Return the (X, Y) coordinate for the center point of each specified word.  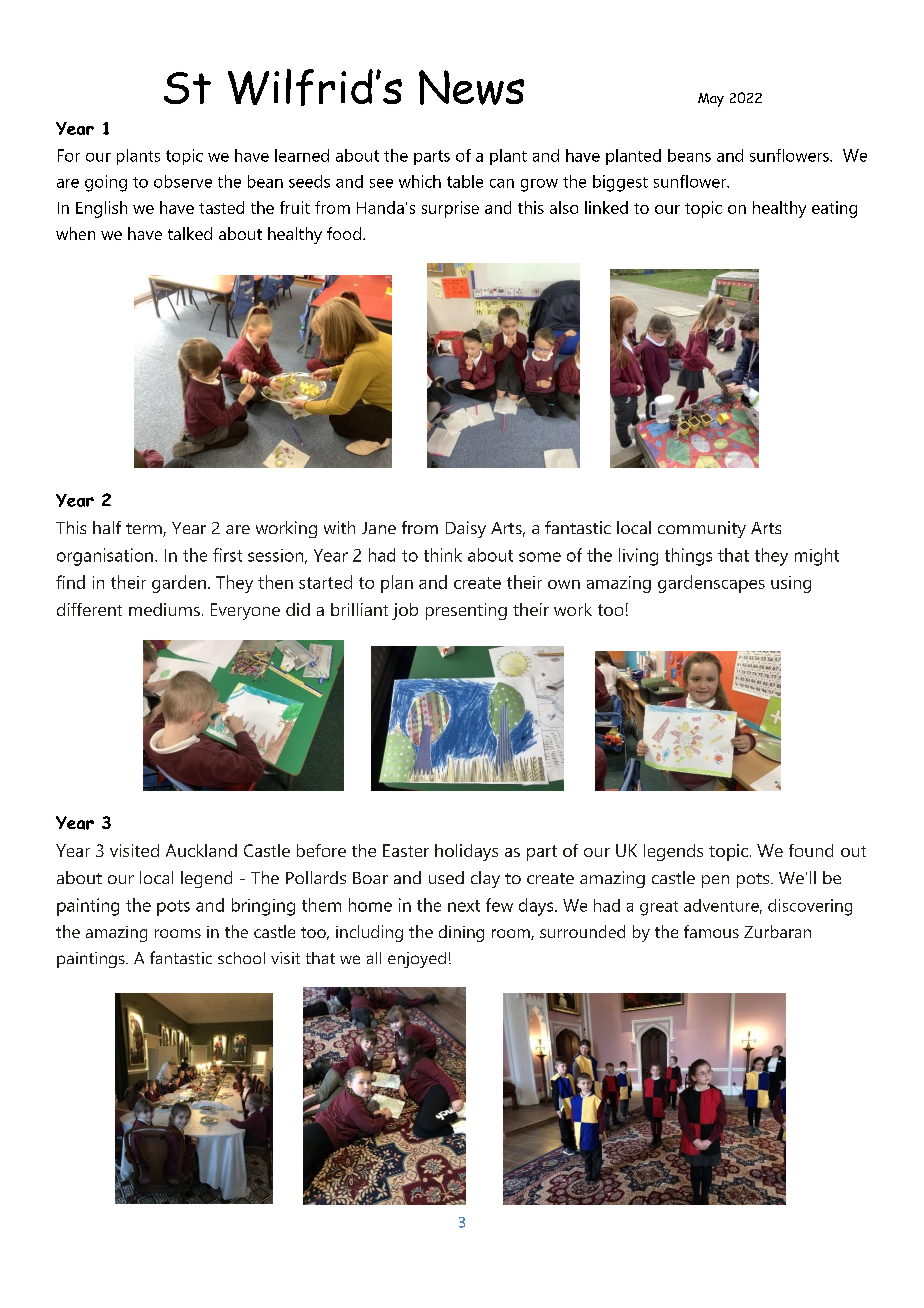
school (241, 958)
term (145, 530)
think (443, 555)
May (711, 100)
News (471, 87)
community (702, 529)
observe (183, 181)
